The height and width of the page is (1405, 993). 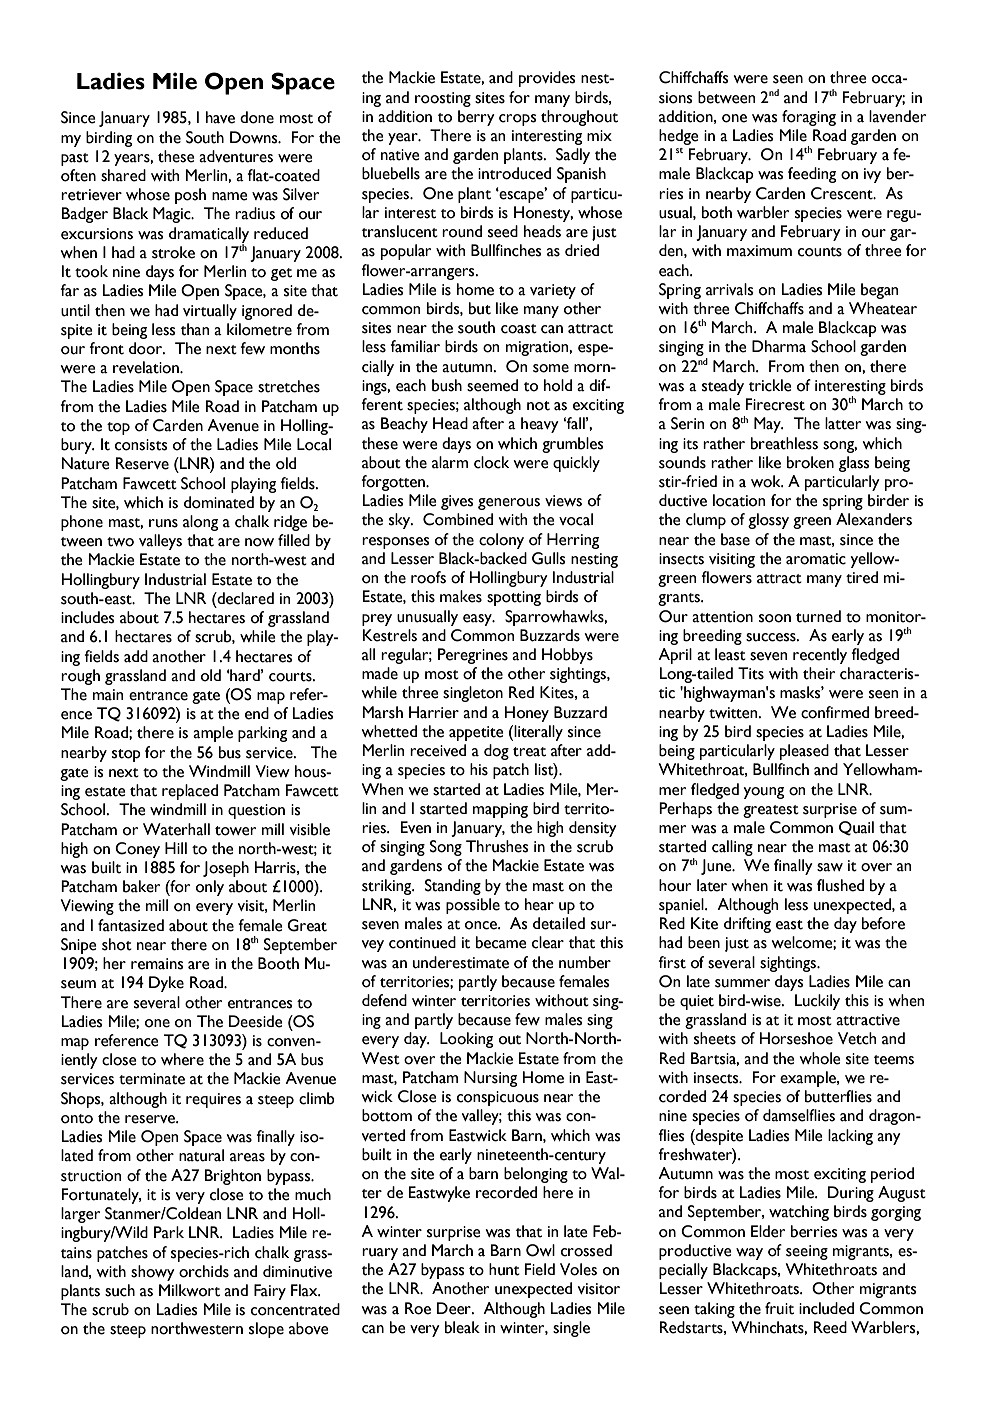 I want to click on confirmed, so click(x=835, y=712).
